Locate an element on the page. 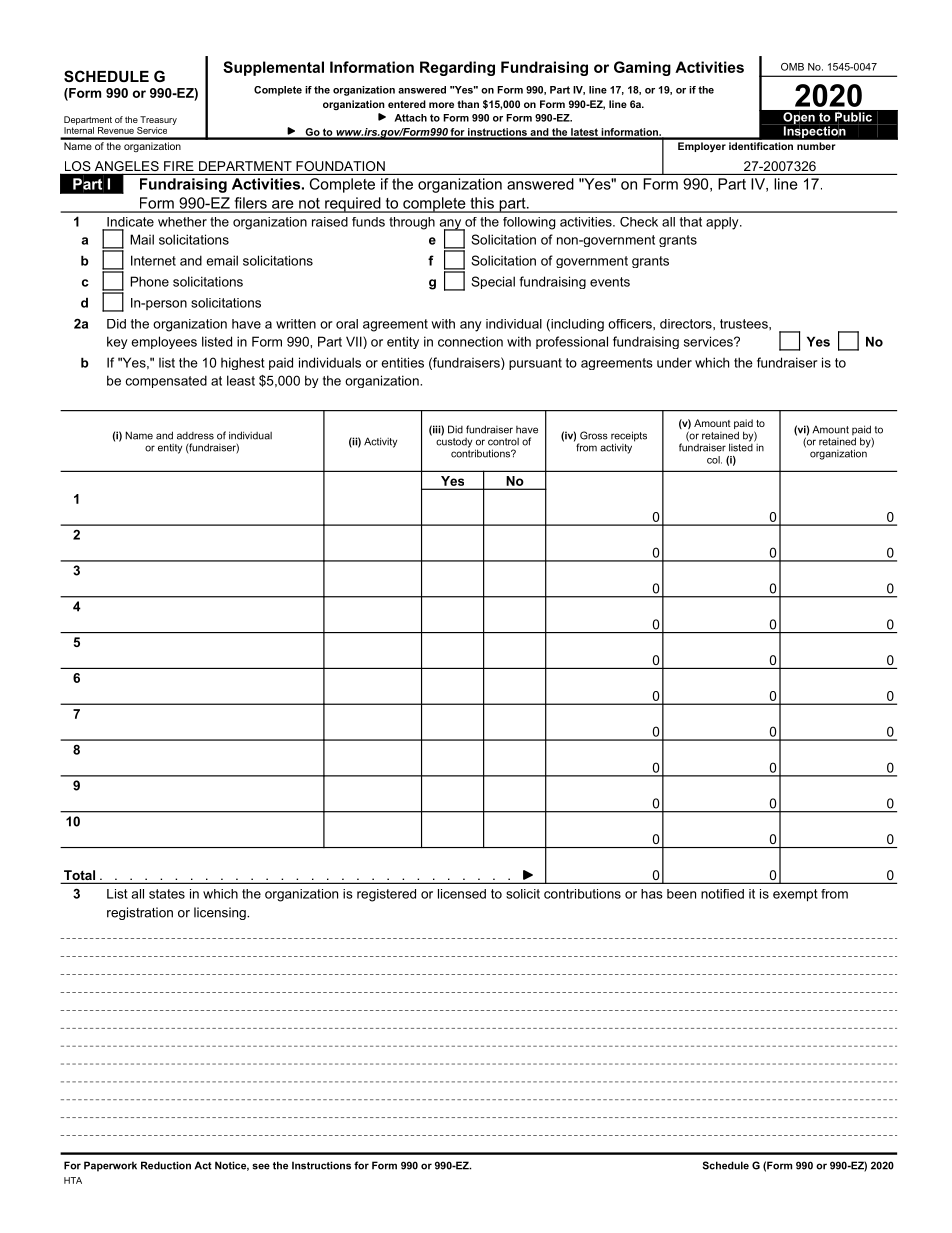 The width and height of the page is (952, 1233). Gaming is located at coordinates (642, 68).
